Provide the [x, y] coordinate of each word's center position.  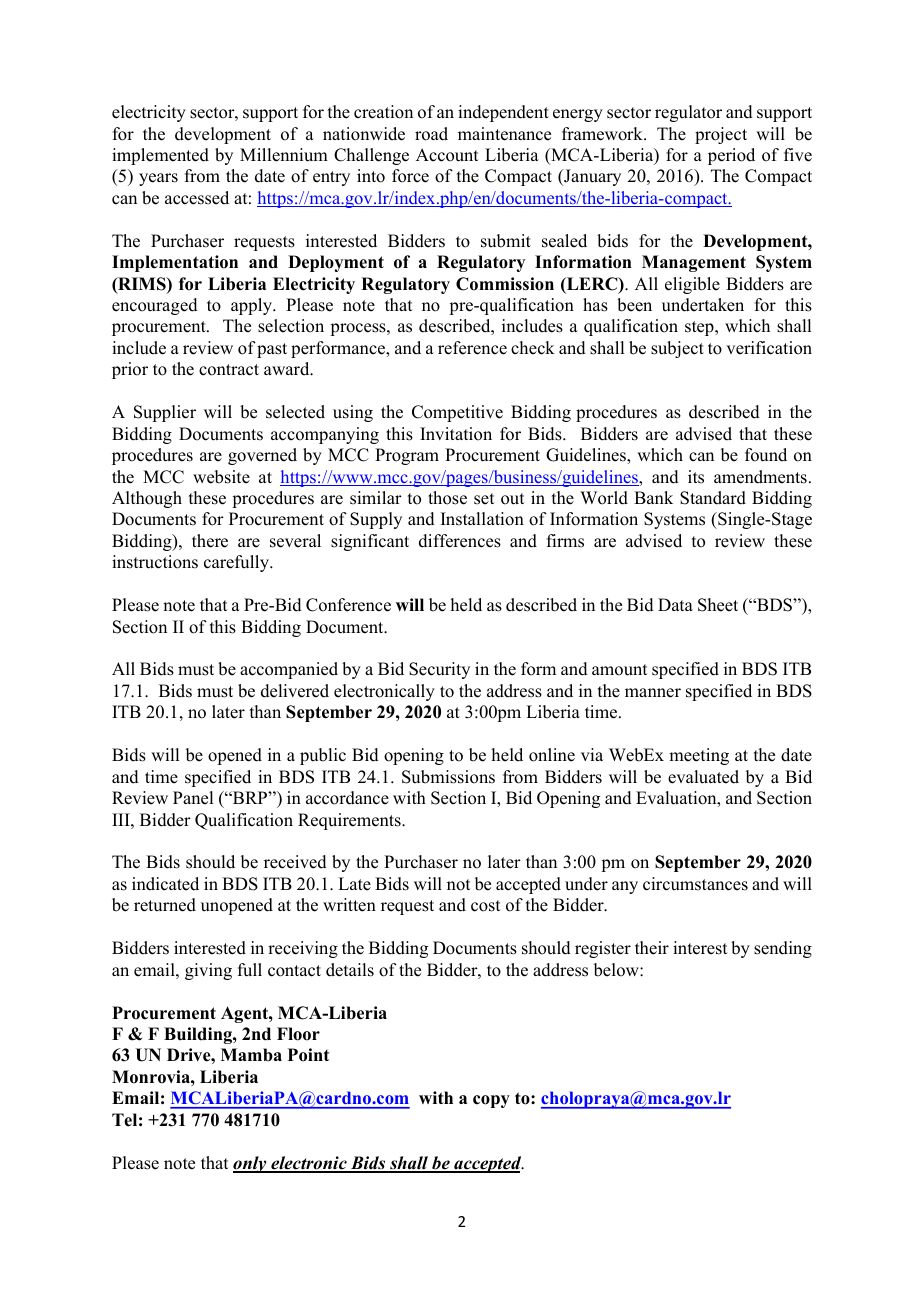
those [447, 498]
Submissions [448, 777]
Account [447, 155]
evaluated [703, 777]
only [251, 1164]
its [696, 477]
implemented [160, 156]
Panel [193, 798]
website [221, 477]
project [721, 135]
